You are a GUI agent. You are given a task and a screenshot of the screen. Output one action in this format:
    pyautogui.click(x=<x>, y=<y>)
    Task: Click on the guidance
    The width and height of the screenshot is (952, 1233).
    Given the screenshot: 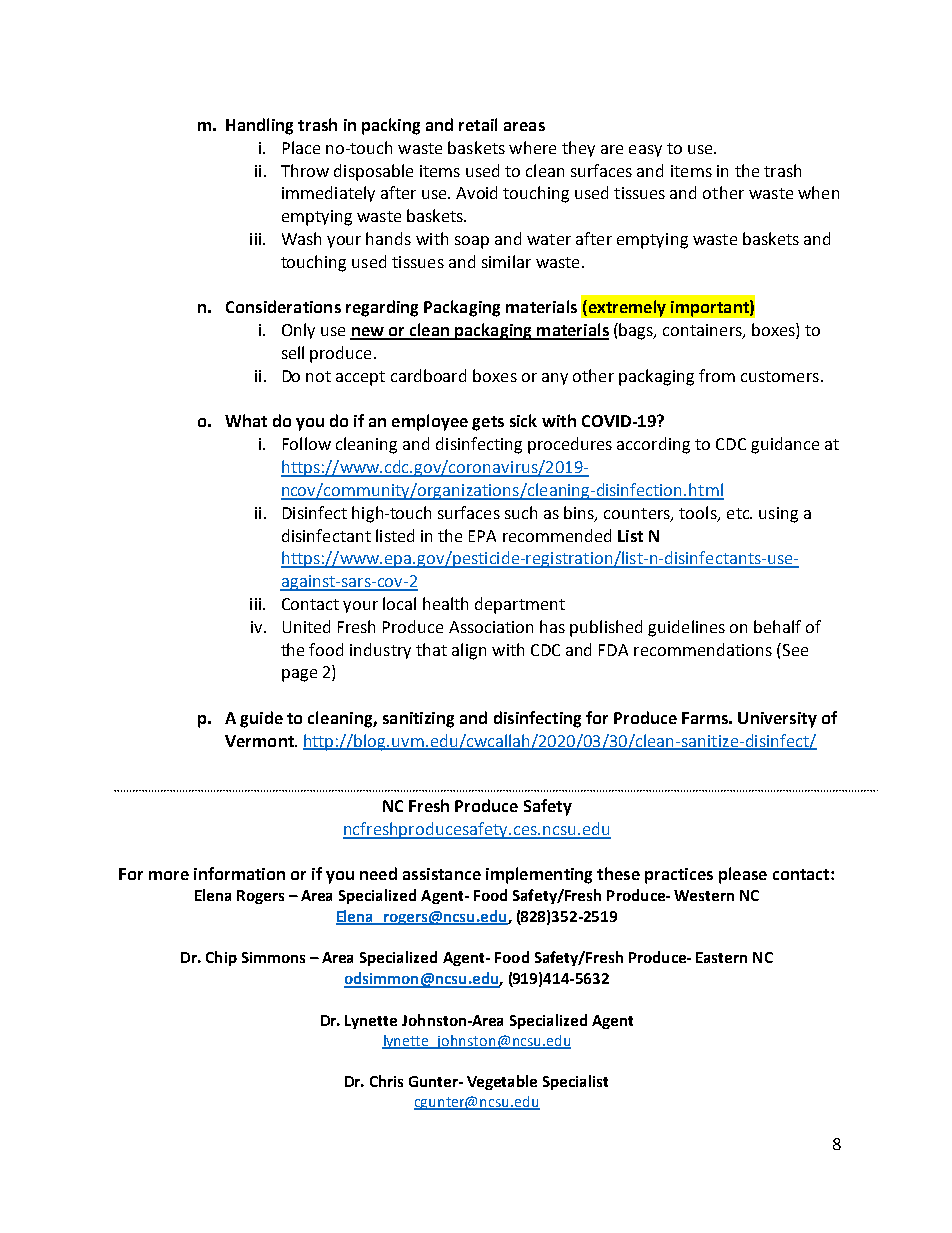 What is the action you would take?
    pyautogui.click(x=785, y=445)
